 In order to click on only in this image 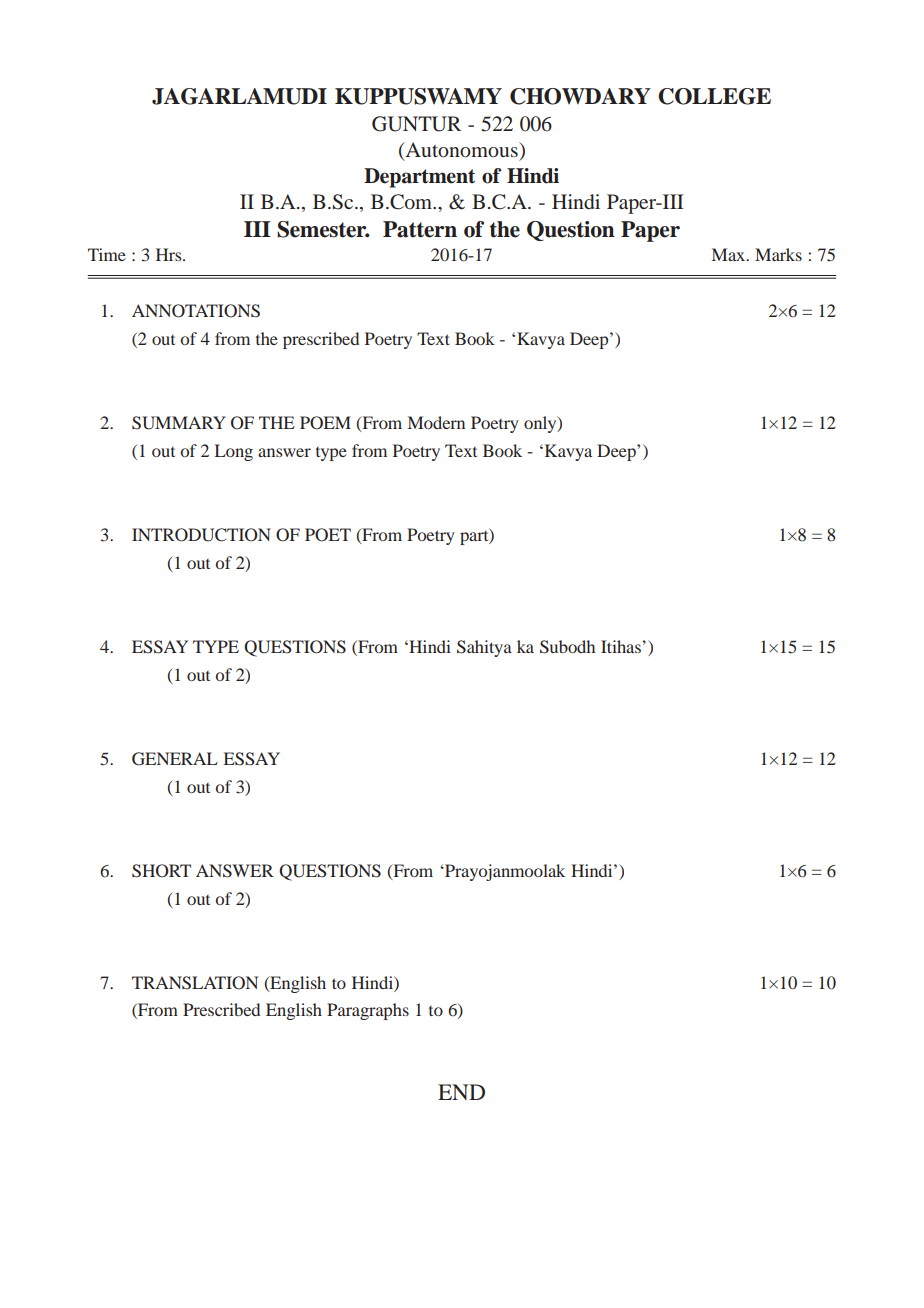, I will do `click(541, 424)`.
